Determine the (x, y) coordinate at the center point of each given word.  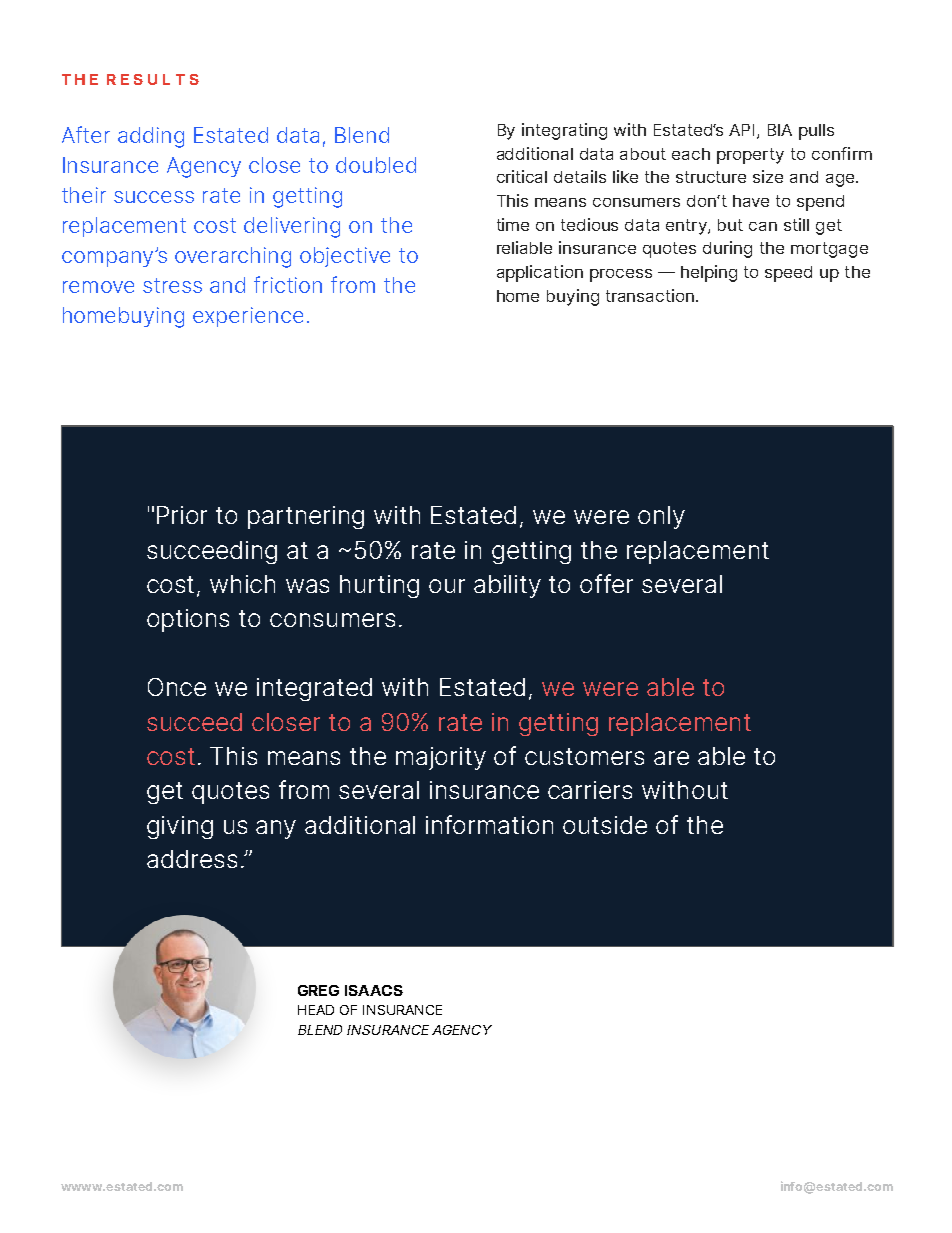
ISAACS (374, 990)
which (242, 584)
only (661, 517)
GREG (318, 990)
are (671, 758)
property (750, 156)
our (447, 586)
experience (248, 317)
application (540, 273)
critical (522, 176)
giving (180, 827)
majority (441, 758)
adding (151, 137)
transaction (651, 295)
